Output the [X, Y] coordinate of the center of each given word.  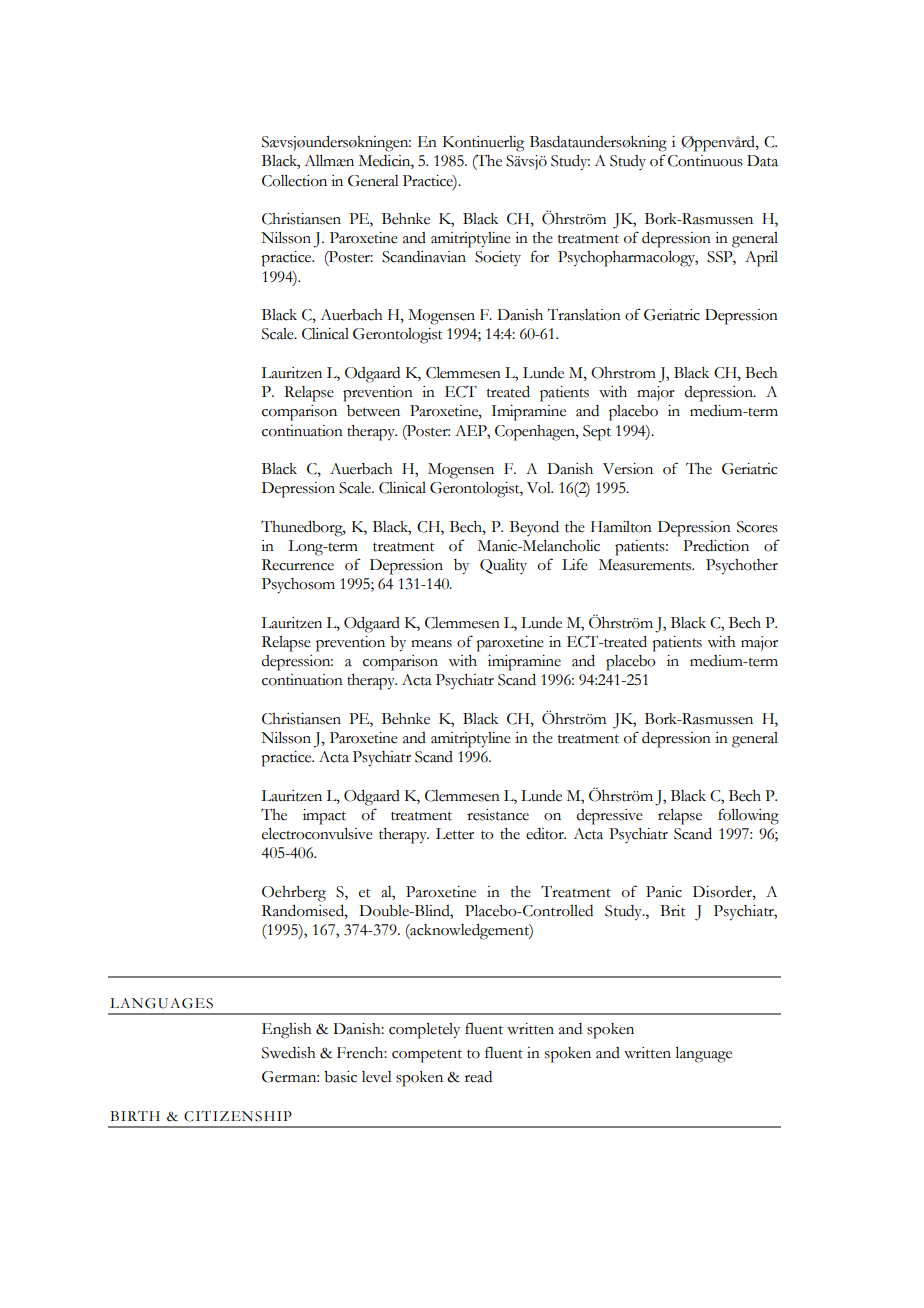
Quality [503, 566]
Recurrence [298, 565]
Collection [294, 181]
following [748, 816]
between [373, 411]
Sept [597, 433]
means [431, 644]
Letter [455, 834]
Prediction [716, 546]
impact [324, 817]
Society [498, 258]
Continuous [705, 161]
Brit [672, 911]
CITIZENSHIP [238, 1116]
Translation [584, 314]
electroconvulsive [317, 834]
